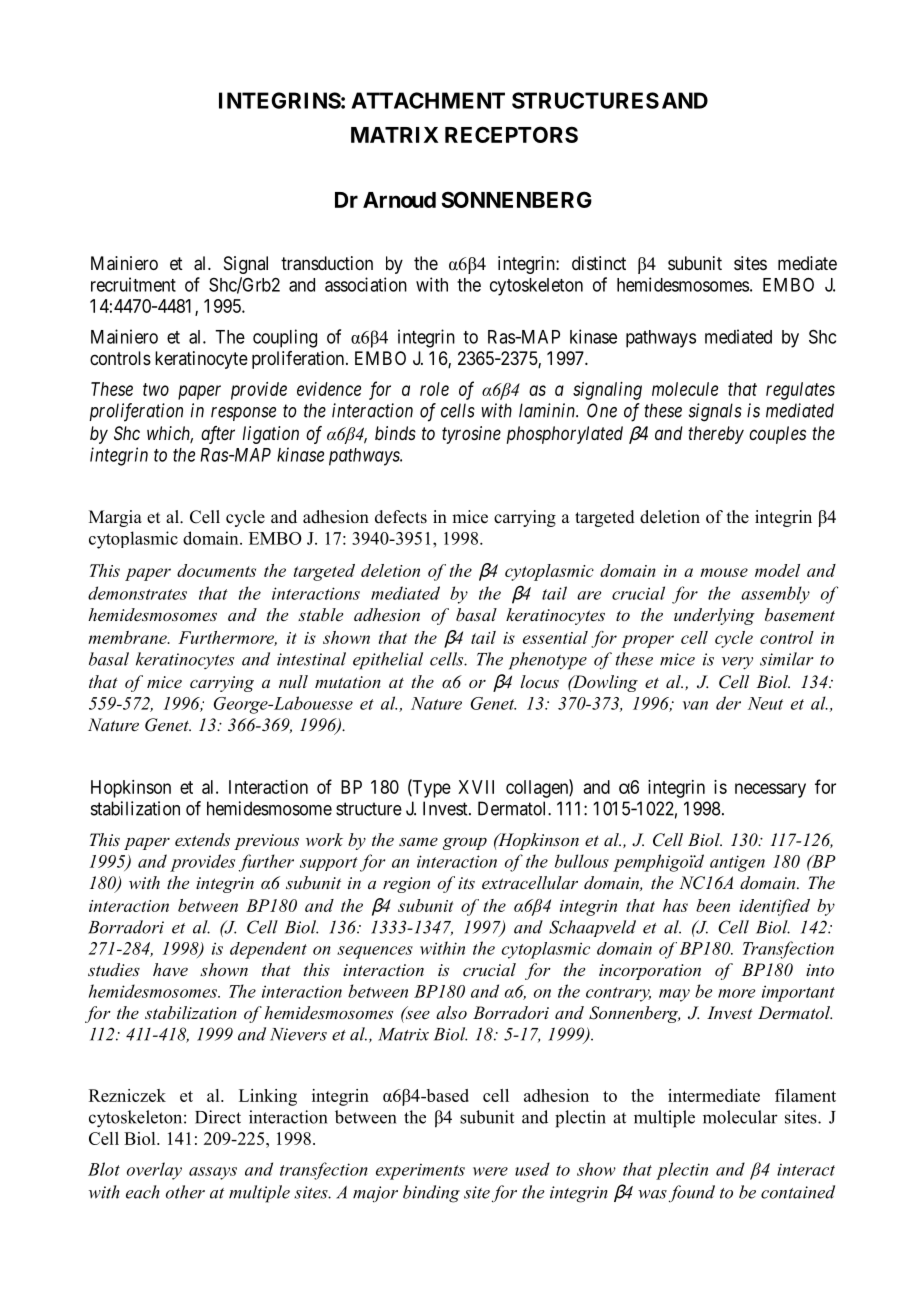 This page has height=1308, width=924. What do you see at coordinates (213, 1173) in the page?
I see `assays` at bounding box center [213, 1173].
